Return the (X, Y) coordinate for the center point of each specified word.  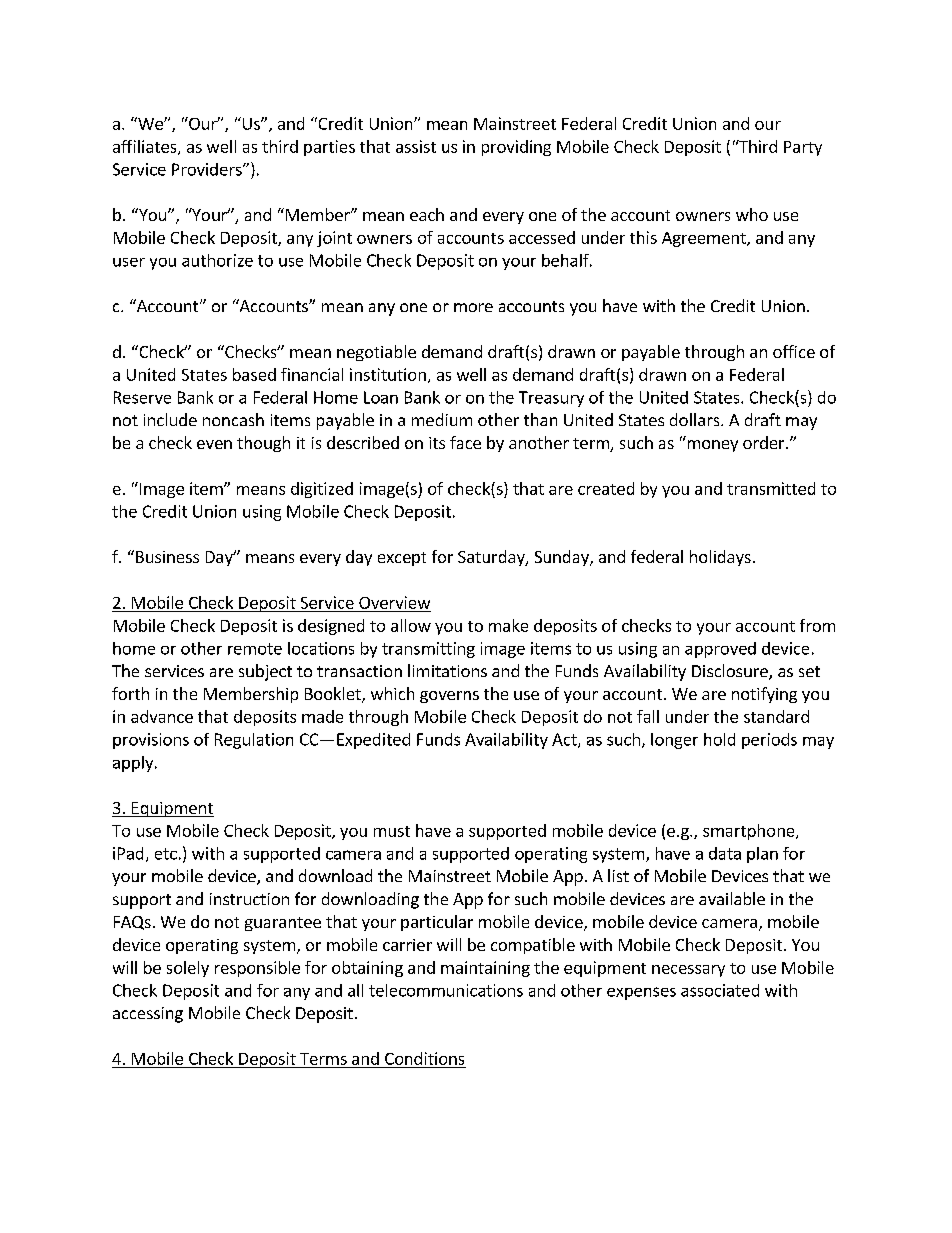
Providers (208, 169)
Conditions (424, 1058)
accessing (148, 1015)
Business (167, 557)
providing (516, 148)
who (752, 214)
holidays (720, 558)
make (508, 625)
